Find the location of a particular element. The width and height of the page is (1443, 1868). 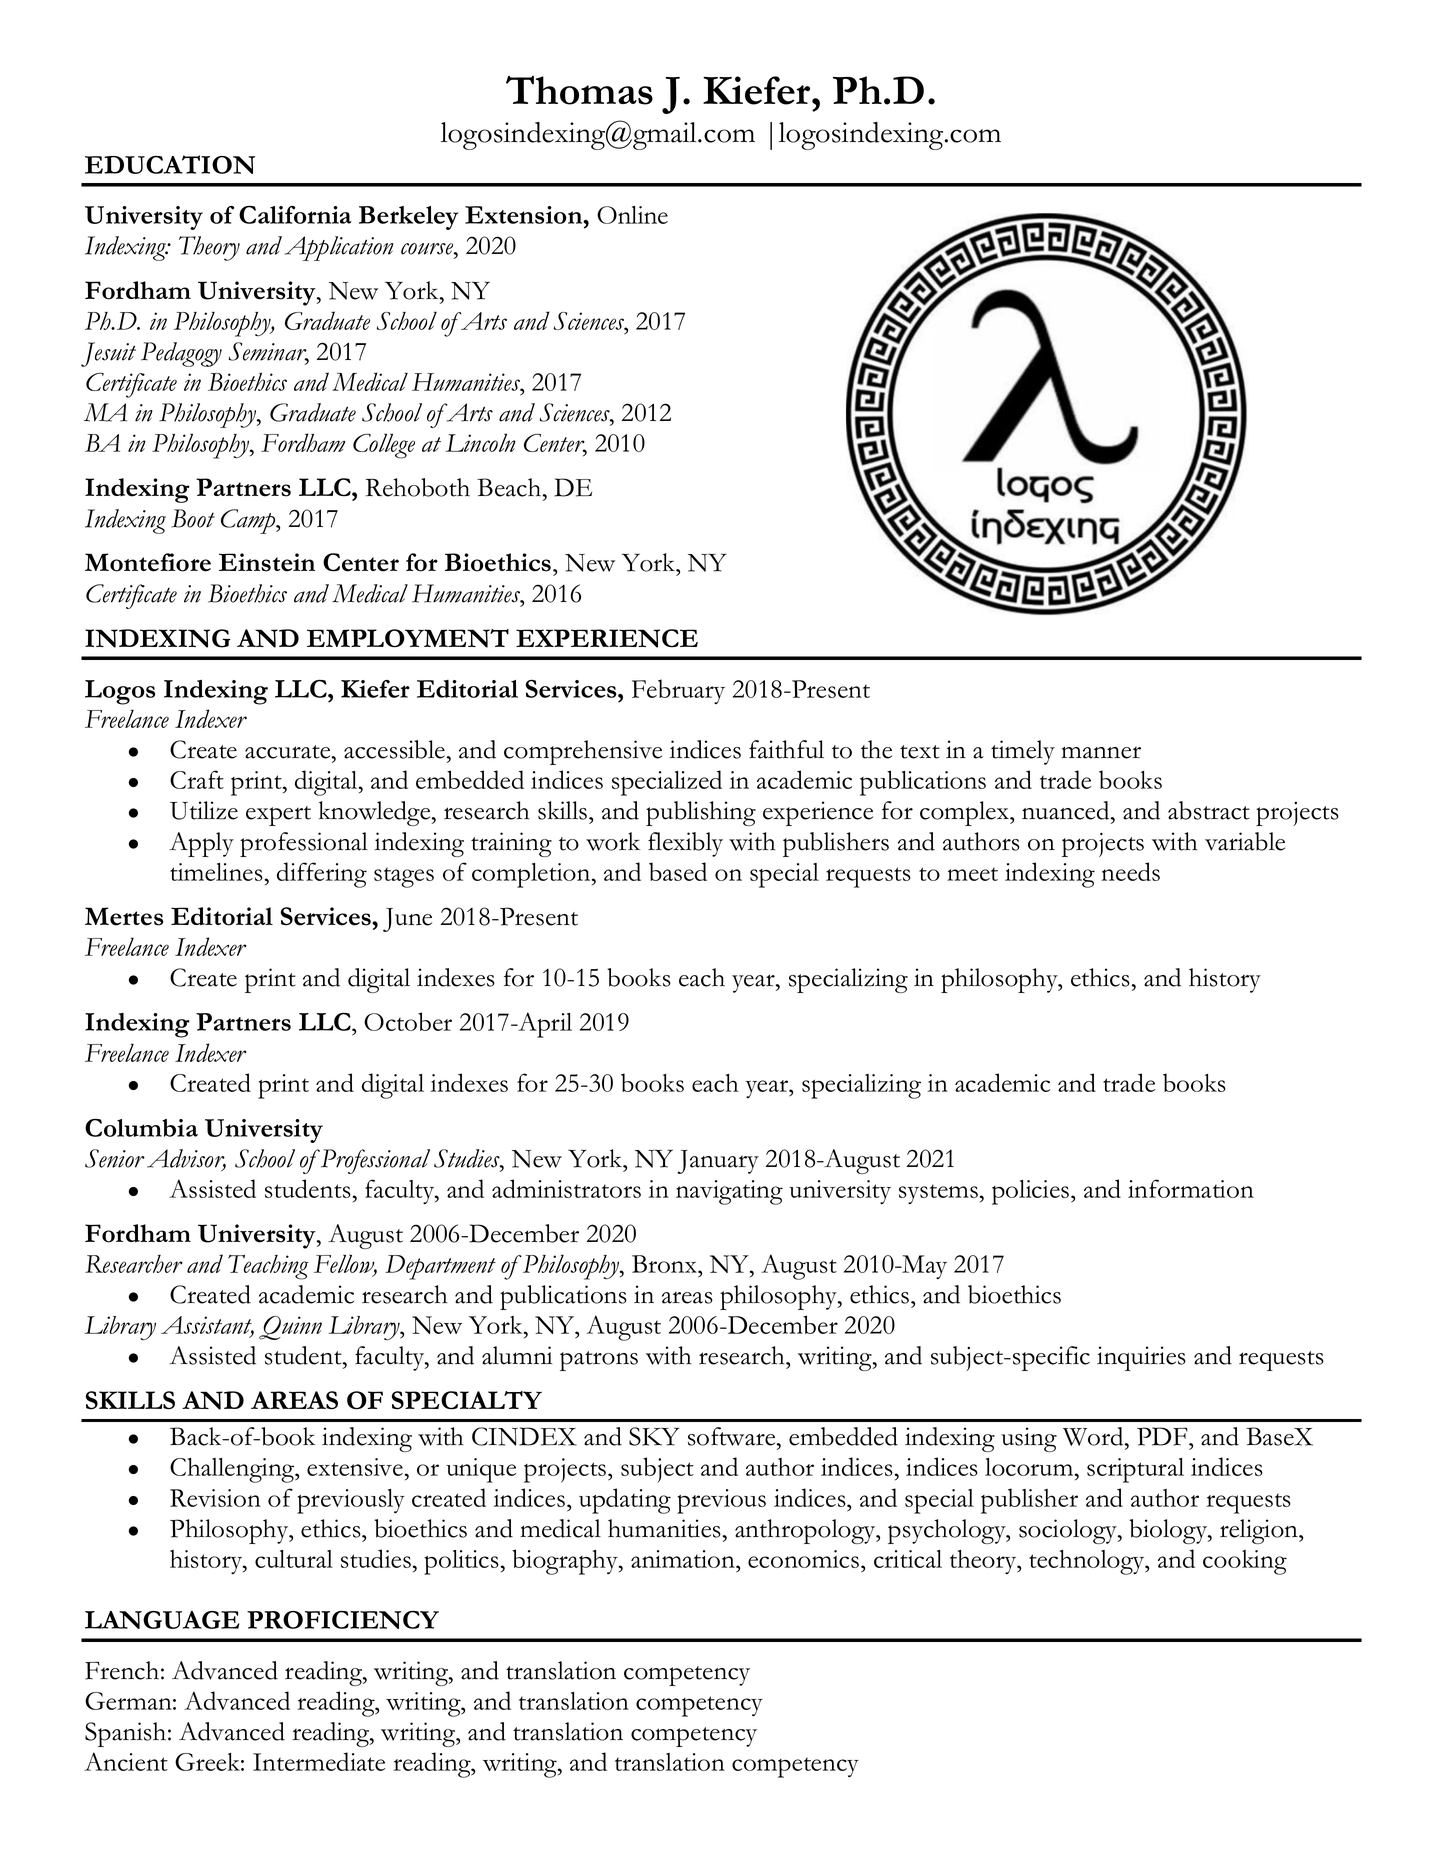

January is located at coordinates (718, 1162).
